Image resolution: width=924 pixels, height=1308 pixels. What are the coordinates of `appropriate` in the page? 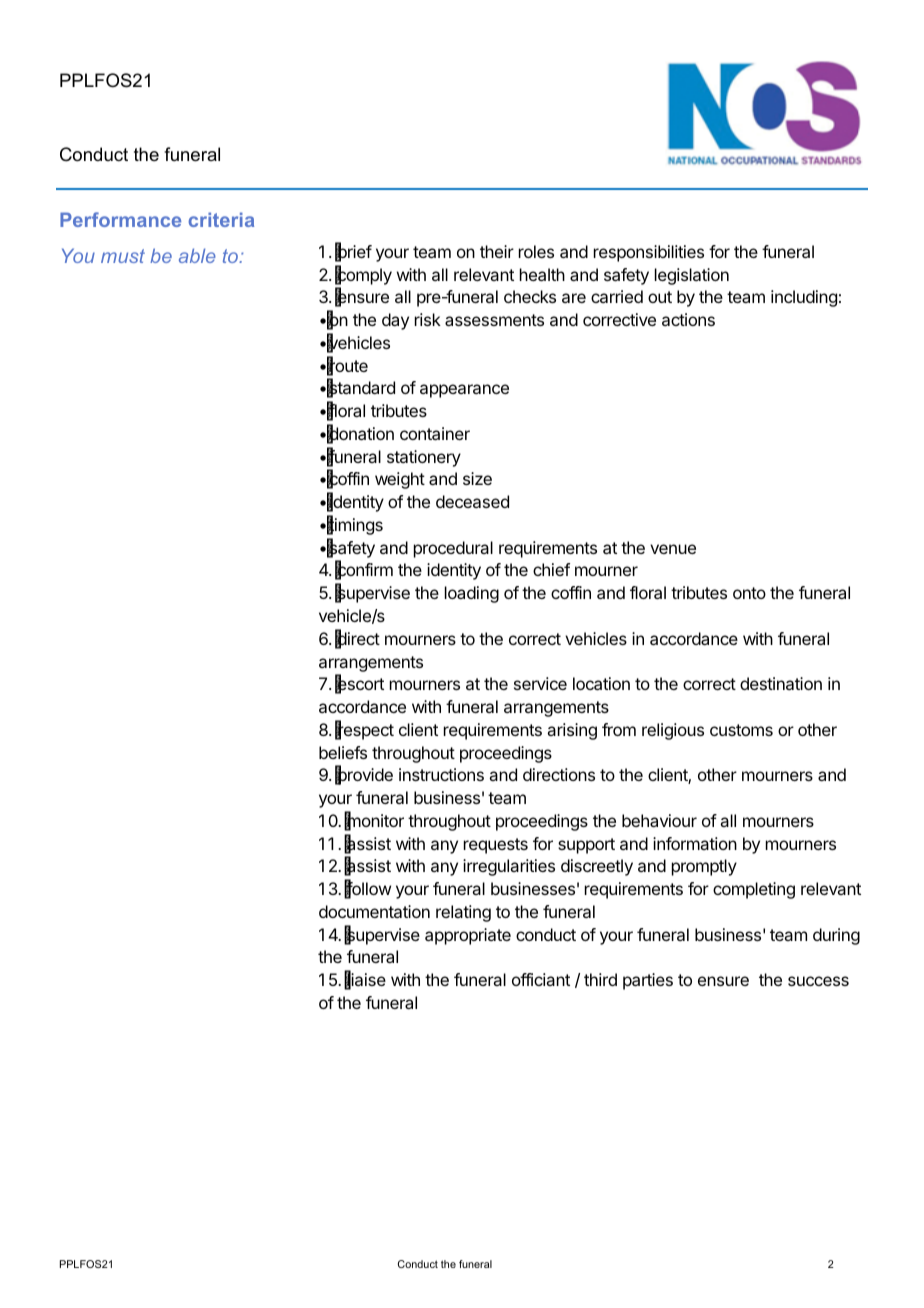 It's located at (468, 936).
